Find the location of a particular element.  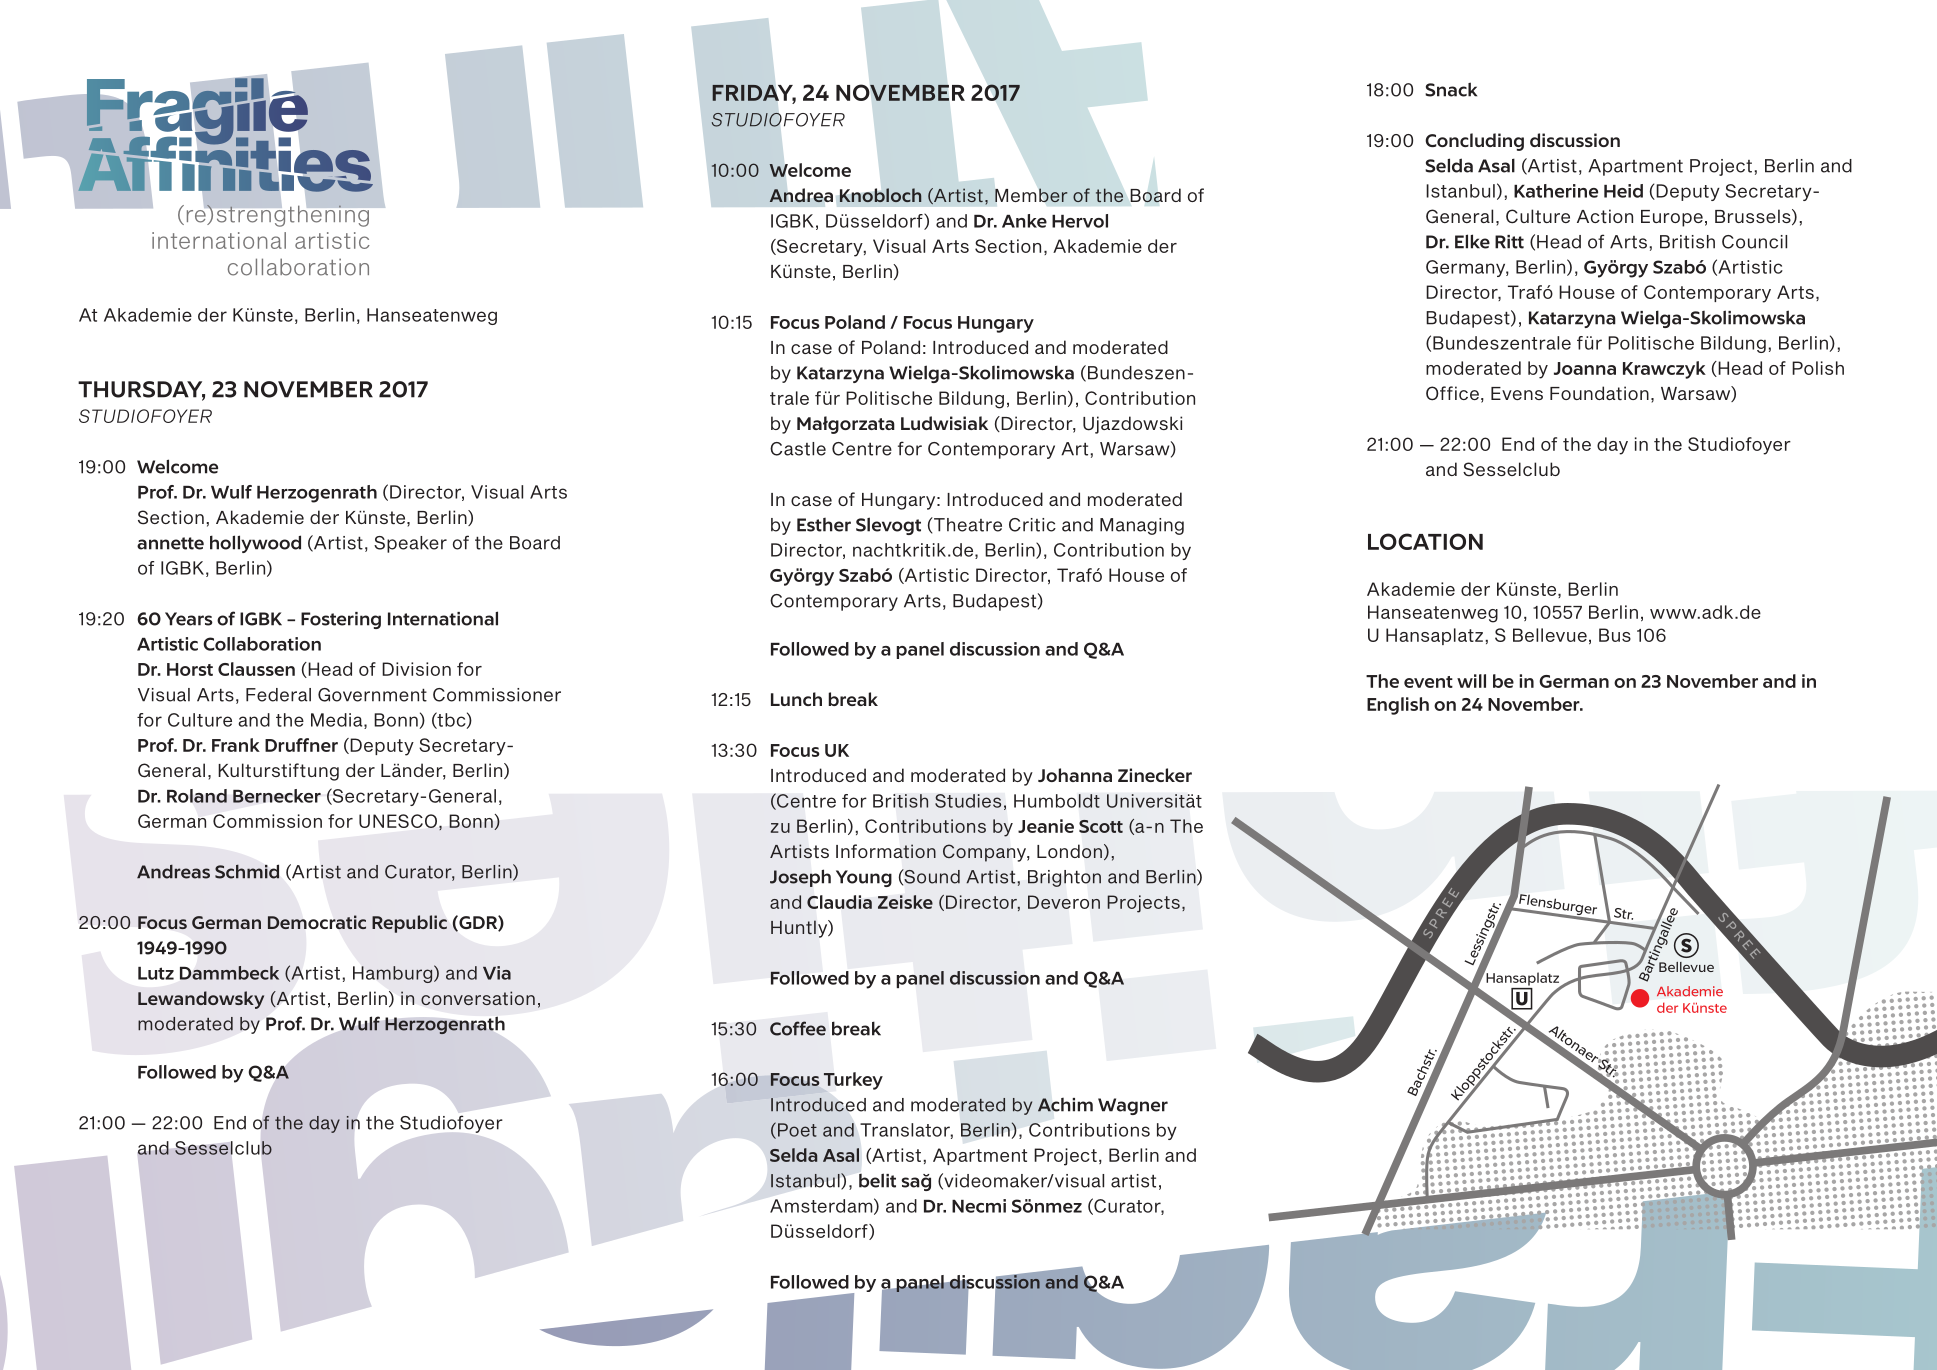

conversation is located at coordinates (478, 998).
